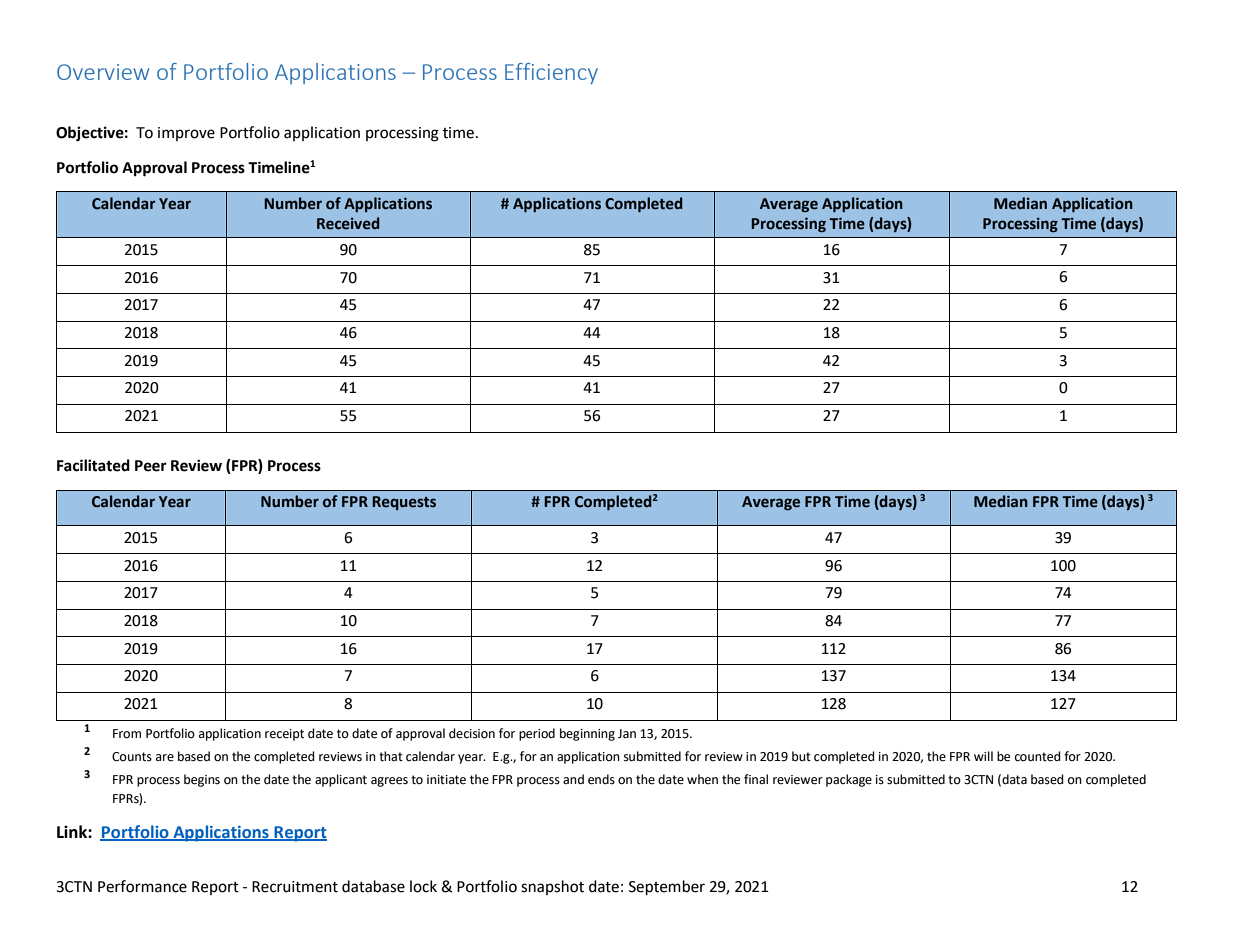 This screenshot has width=1233, height=952. I want to click on improve, so click(186, 134).
